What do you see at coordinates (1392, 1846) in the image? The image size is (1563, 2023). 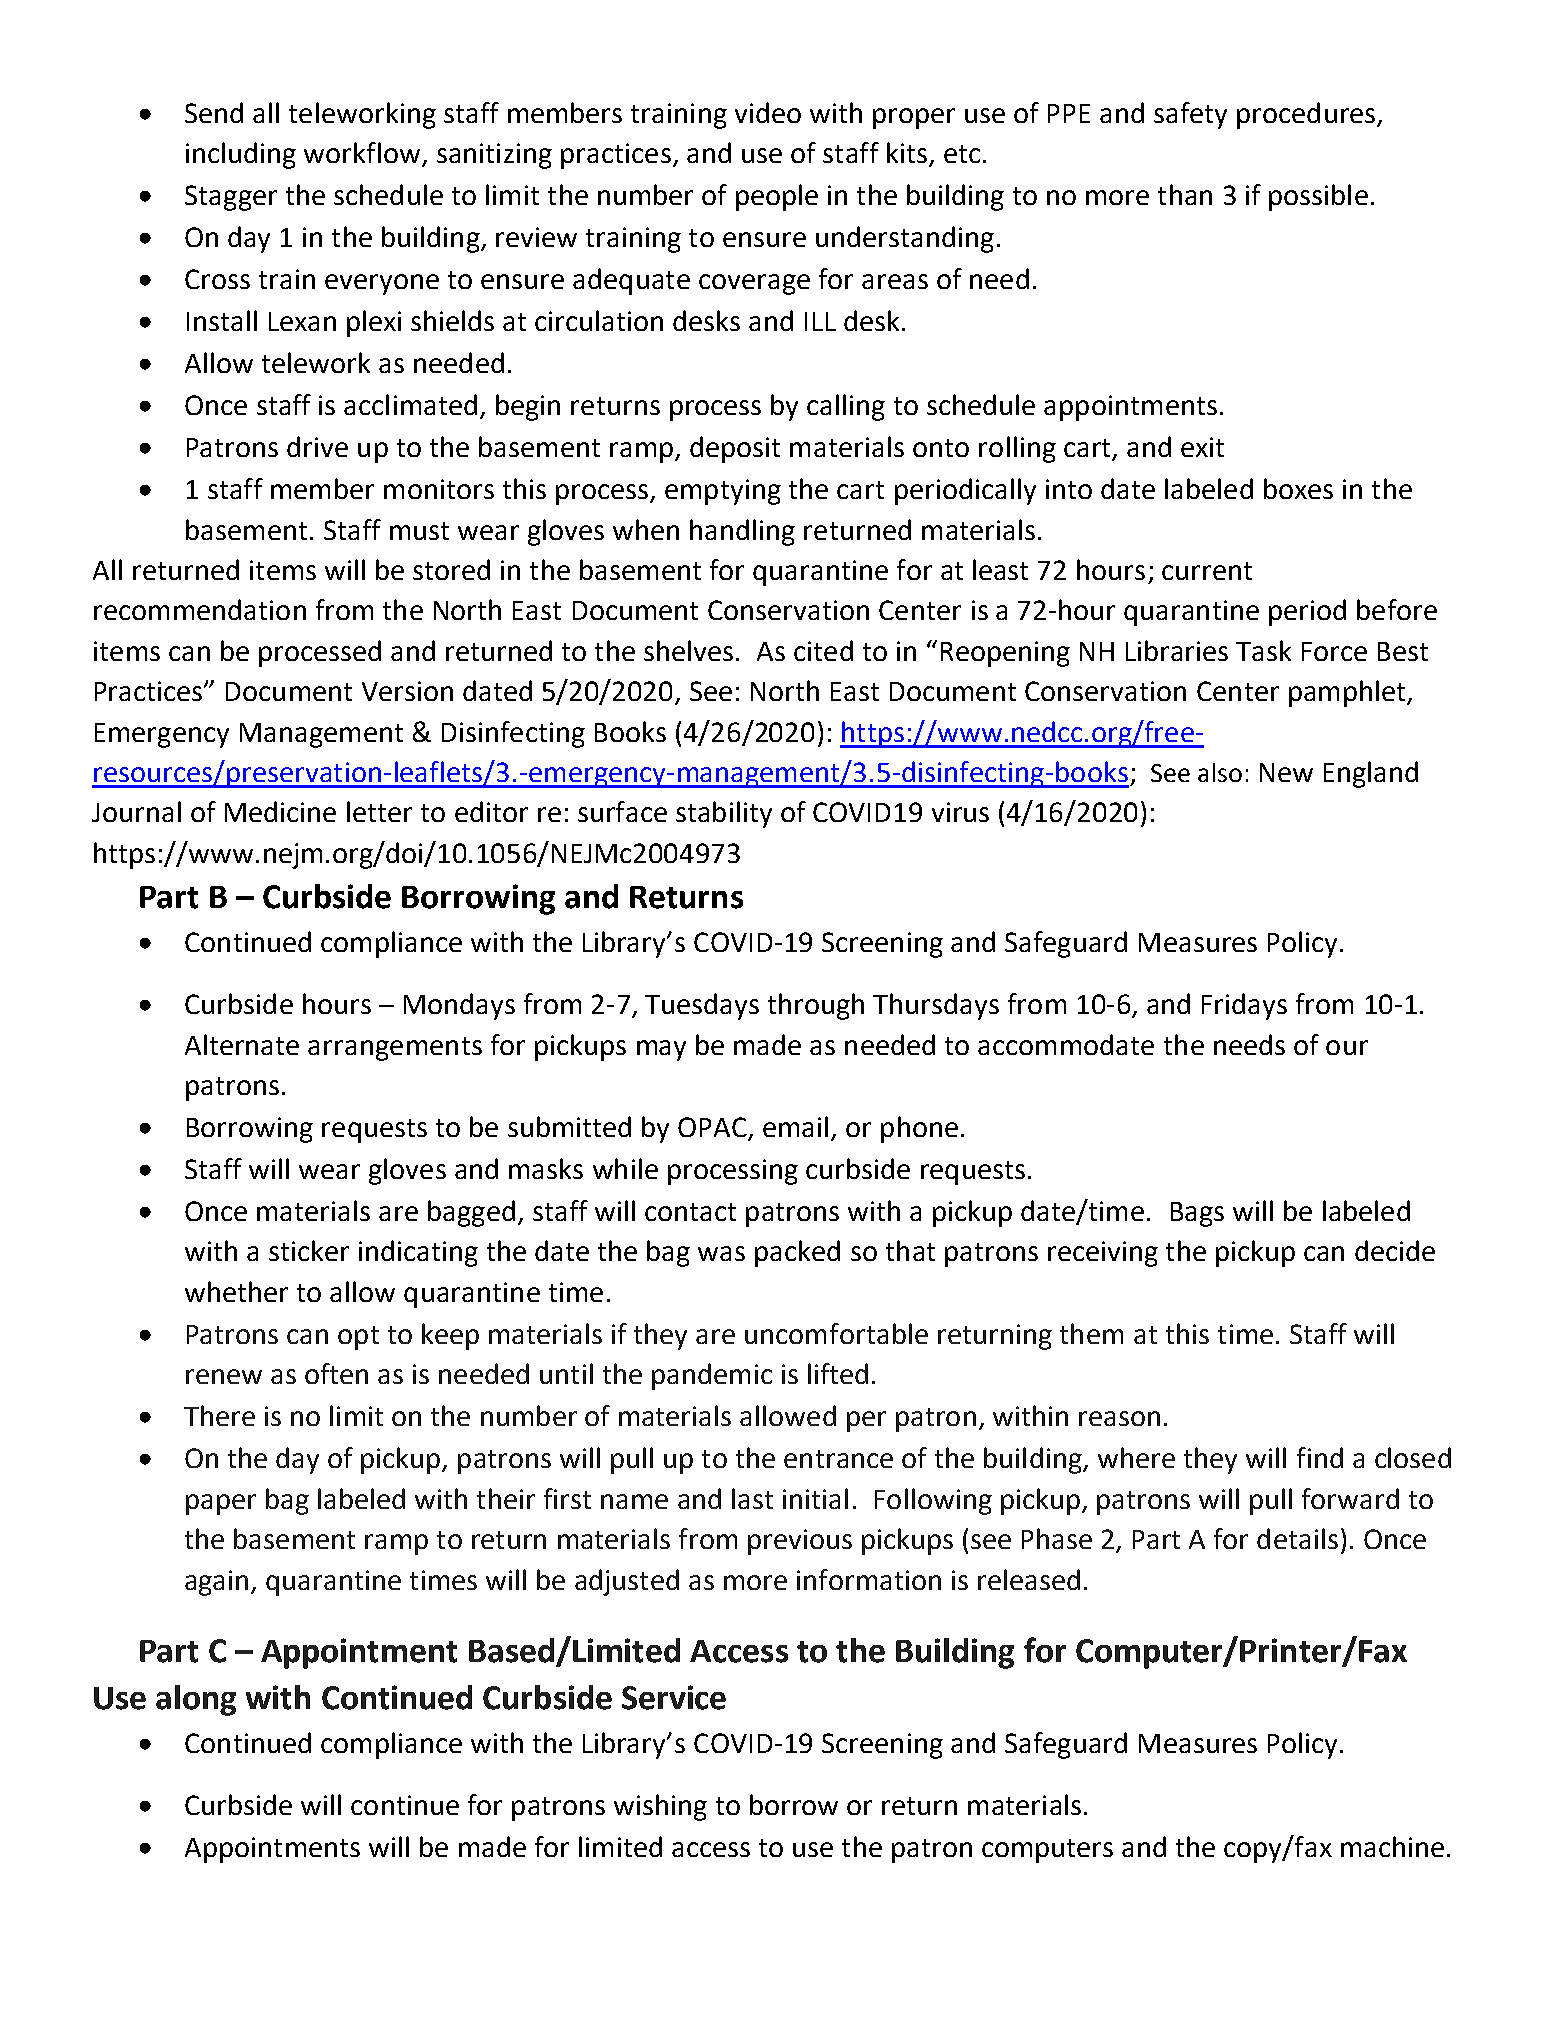 I see `machine` at bounding box center [1392, 1846].
